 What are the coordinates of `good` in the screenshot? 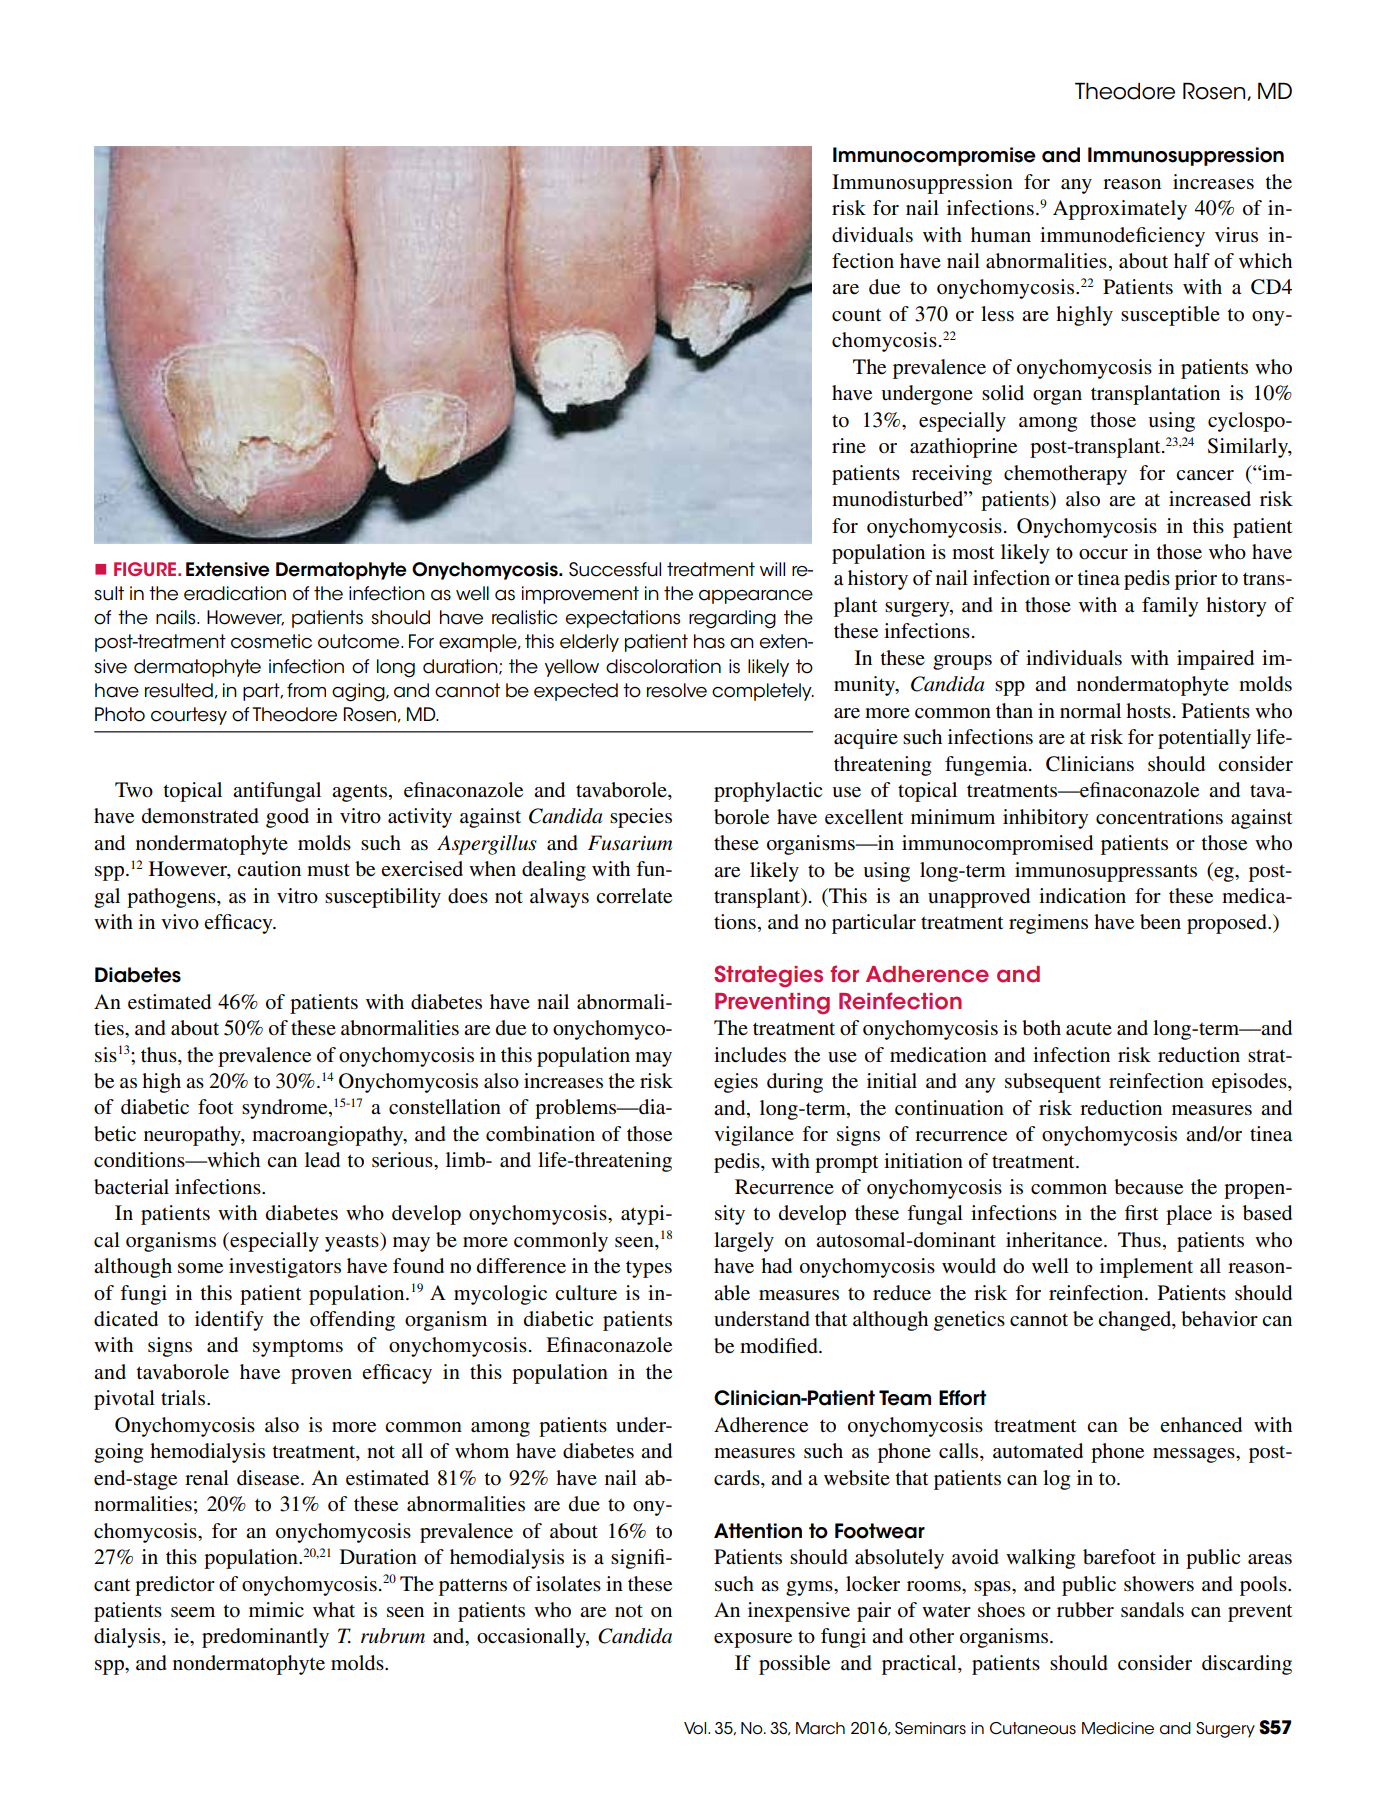 It's located at (287, 818).
